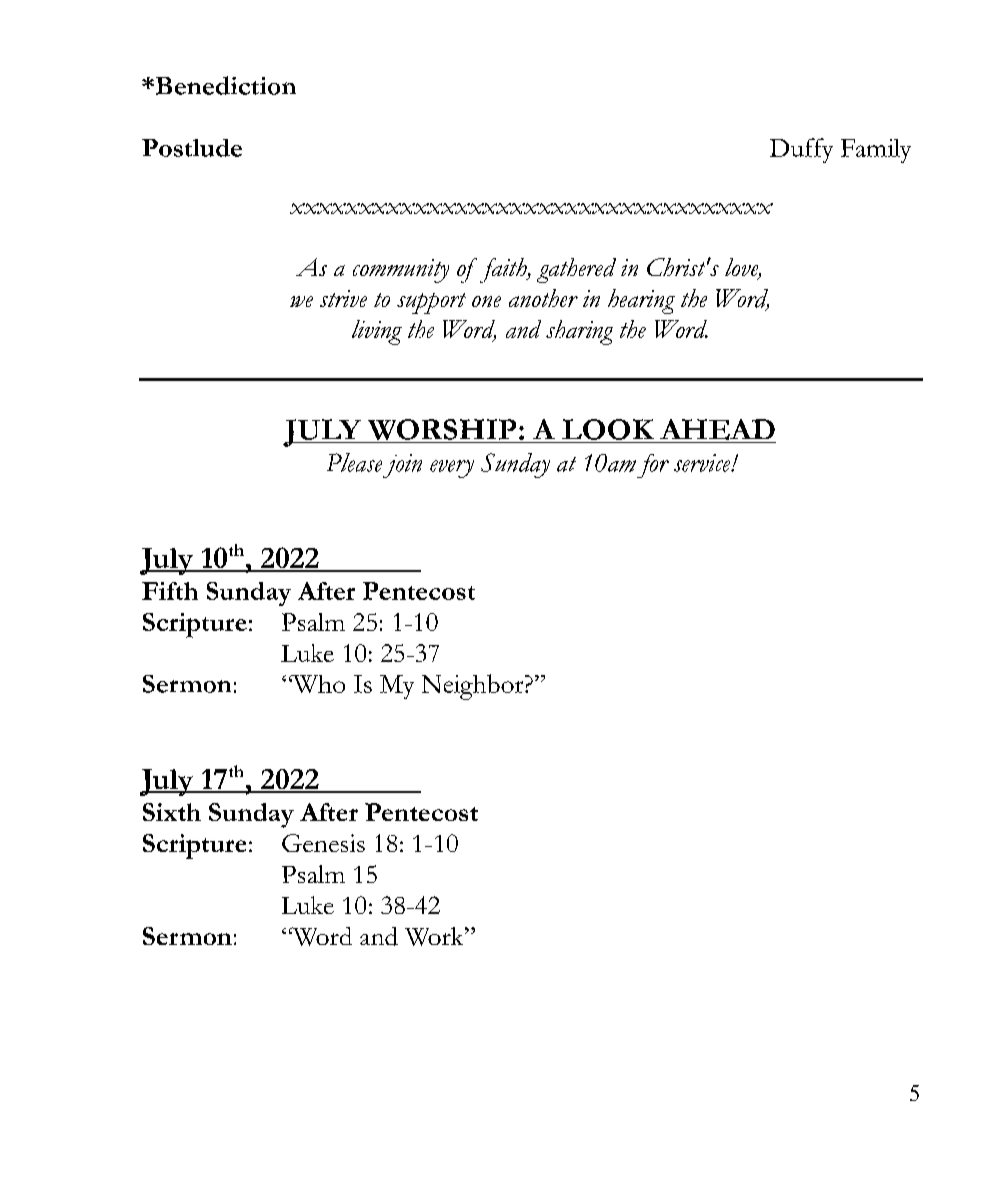  What do you see at coordinates (354, 462) in the image?
I see `Please` at bounding box center [354, 462].
